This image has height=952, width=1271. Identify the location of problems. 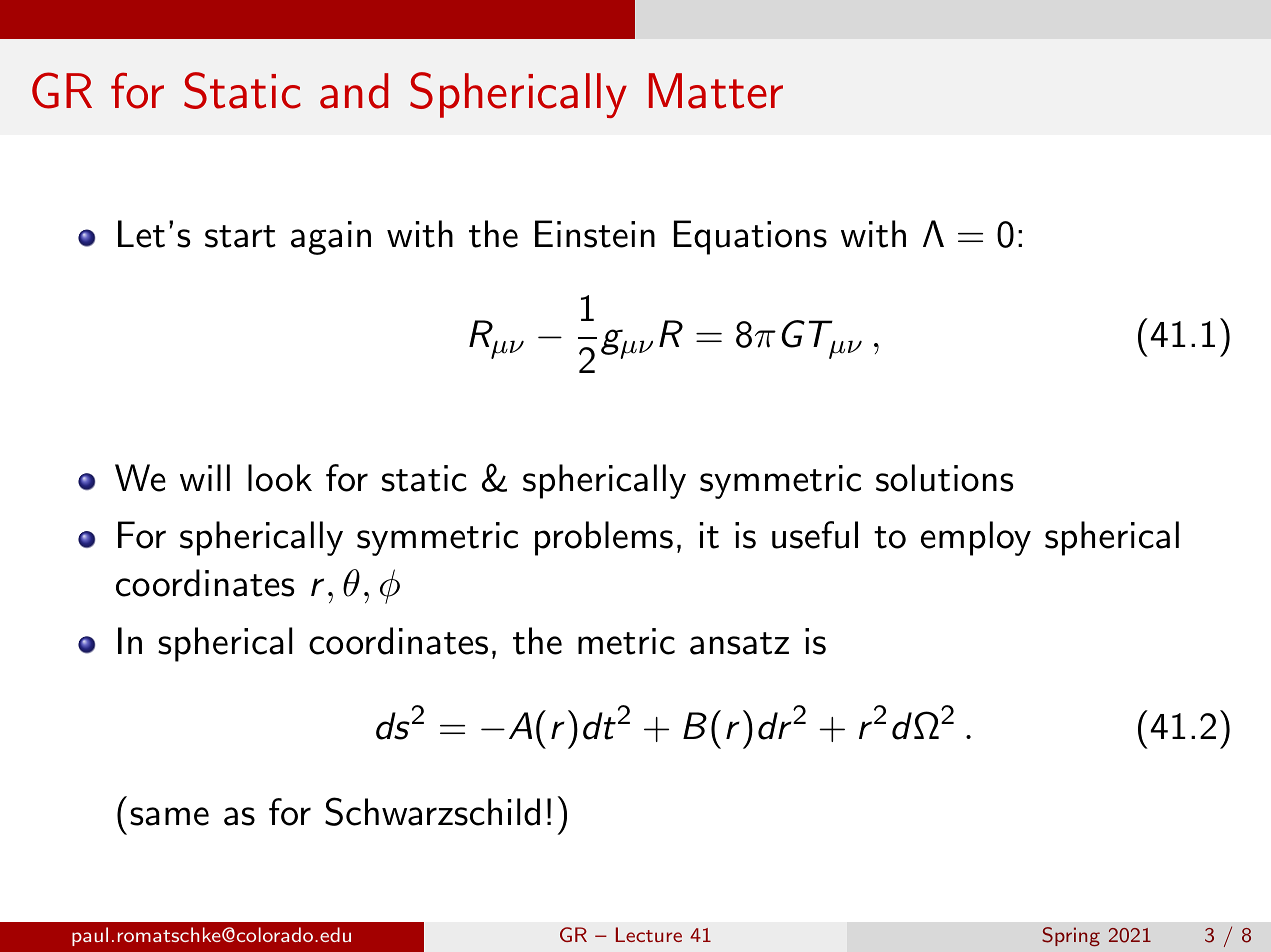
(604, 538).
